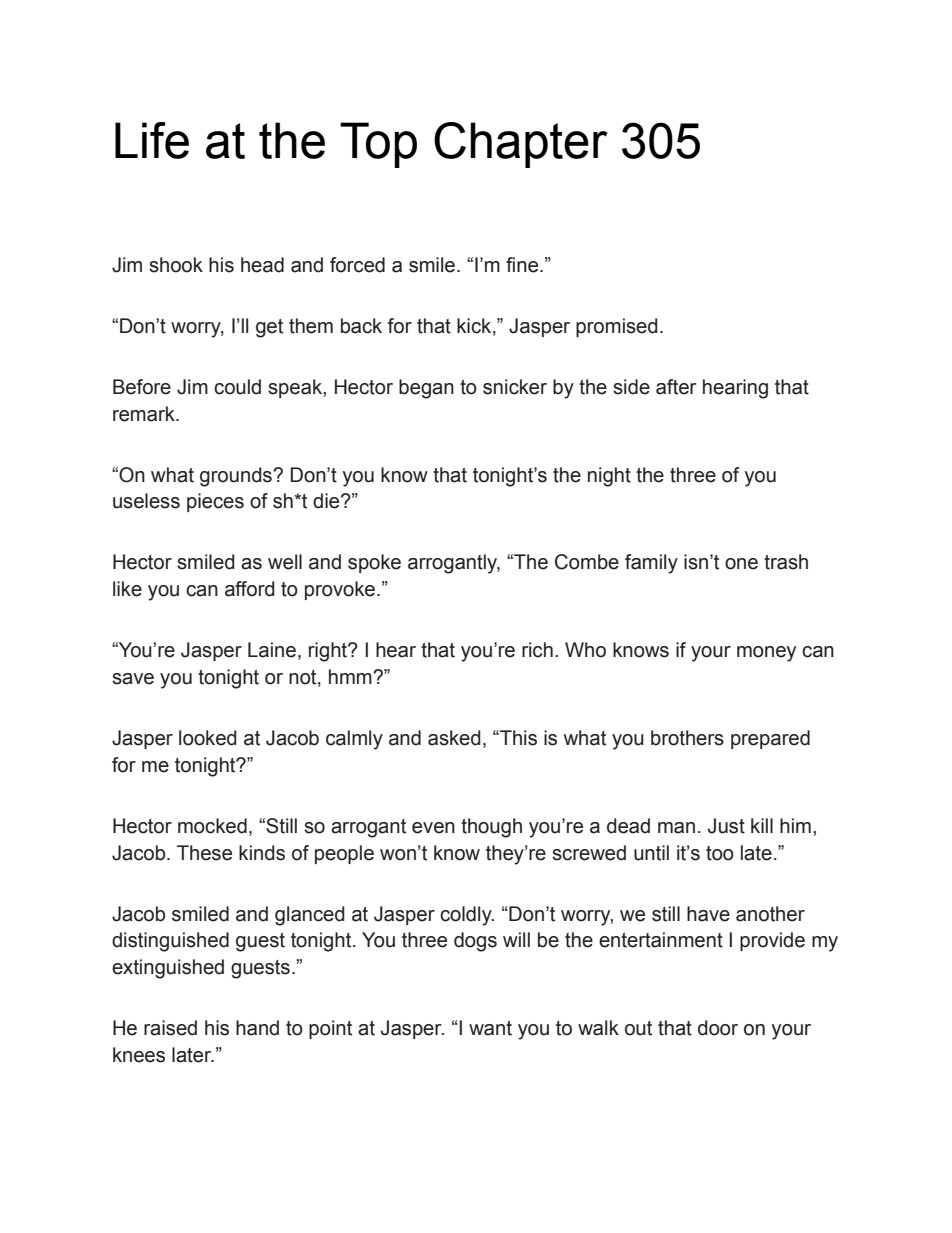  What do you see at coordinates (426, 389) in the image?
I see `began` at bounding box center [426, 389].
